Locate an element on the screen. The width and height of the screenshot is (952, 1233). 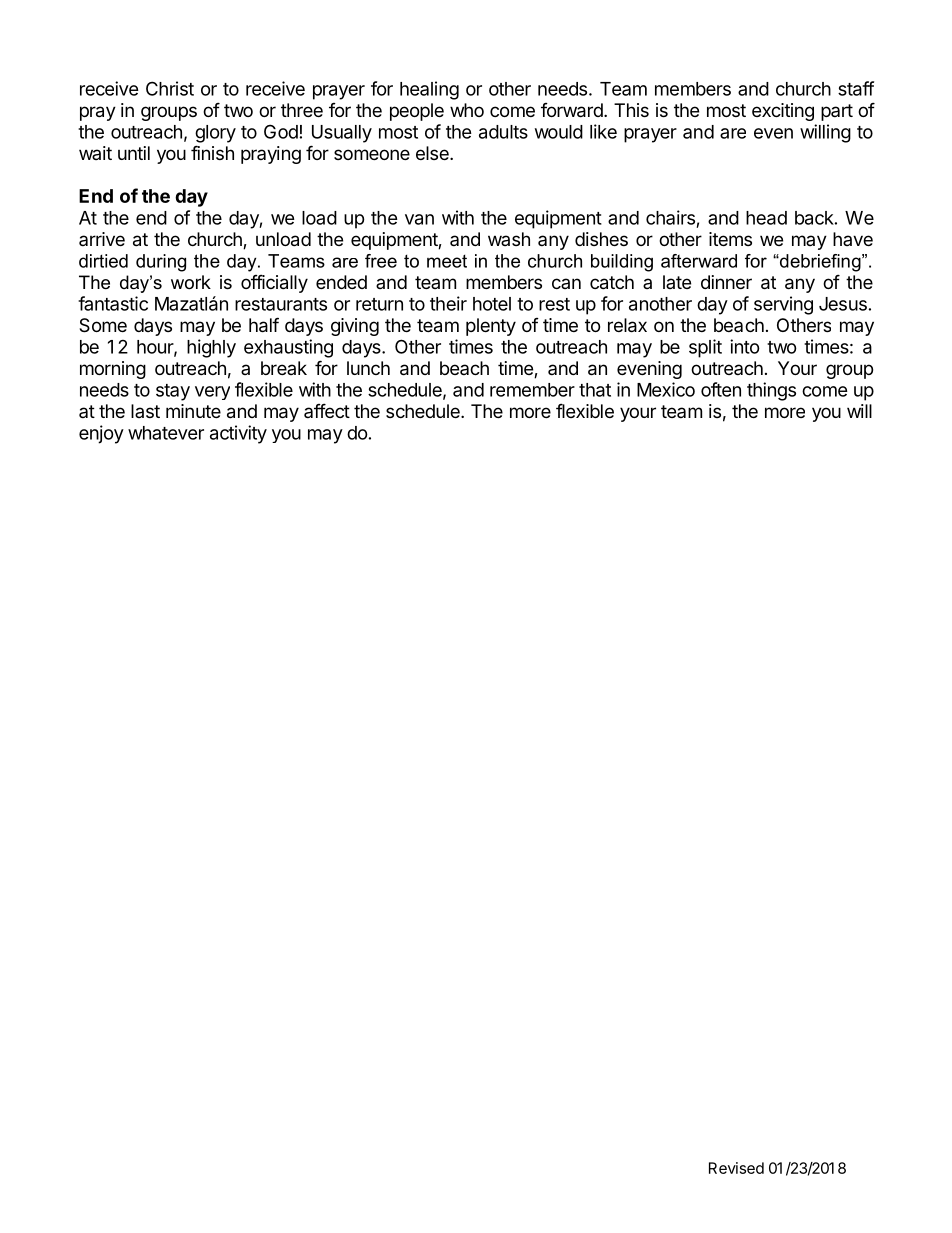
glory is located at coordinates (215, 134).
